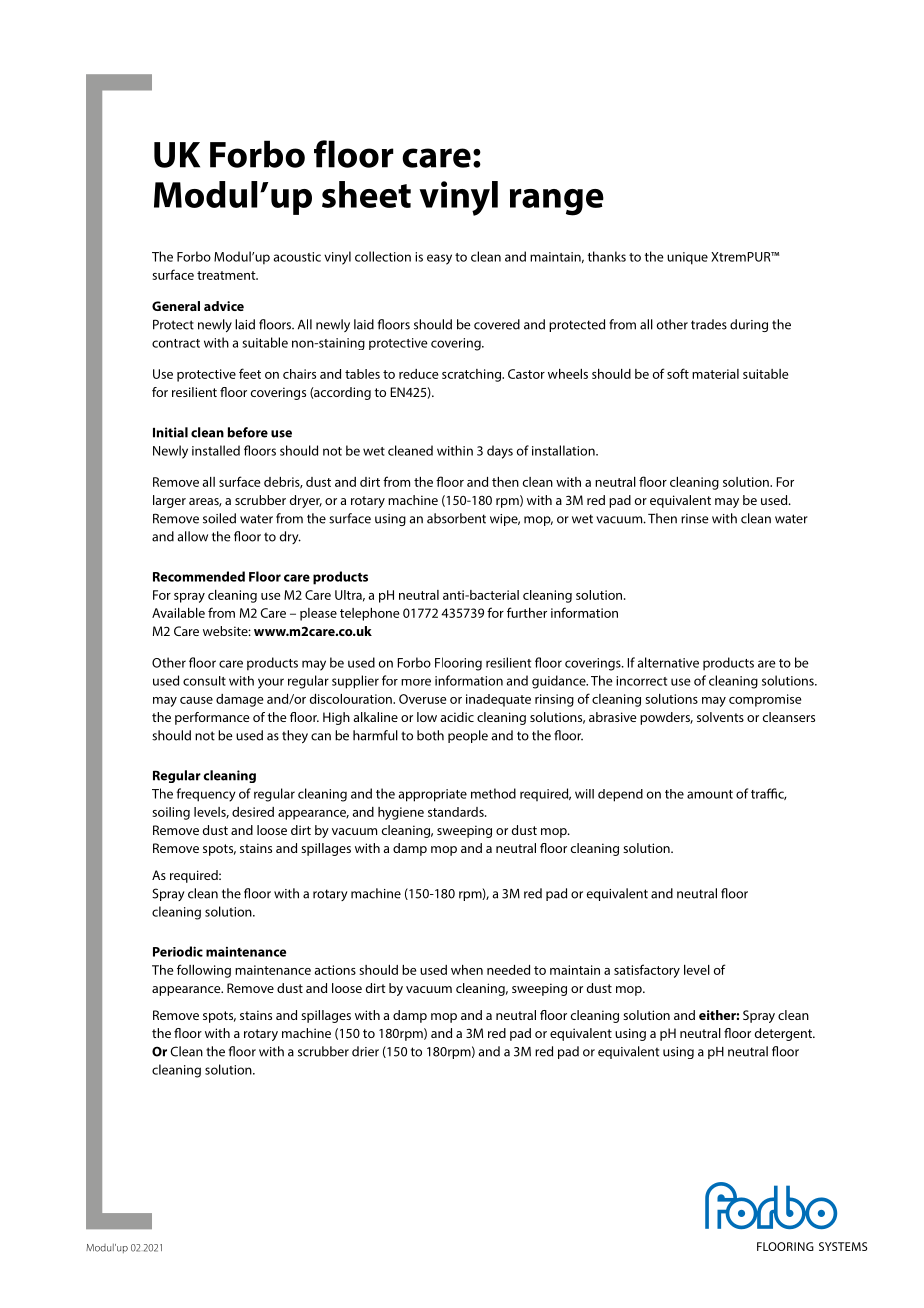  Describe the element at coordinates (439, 259) in the image. I see `easy` at that location.
